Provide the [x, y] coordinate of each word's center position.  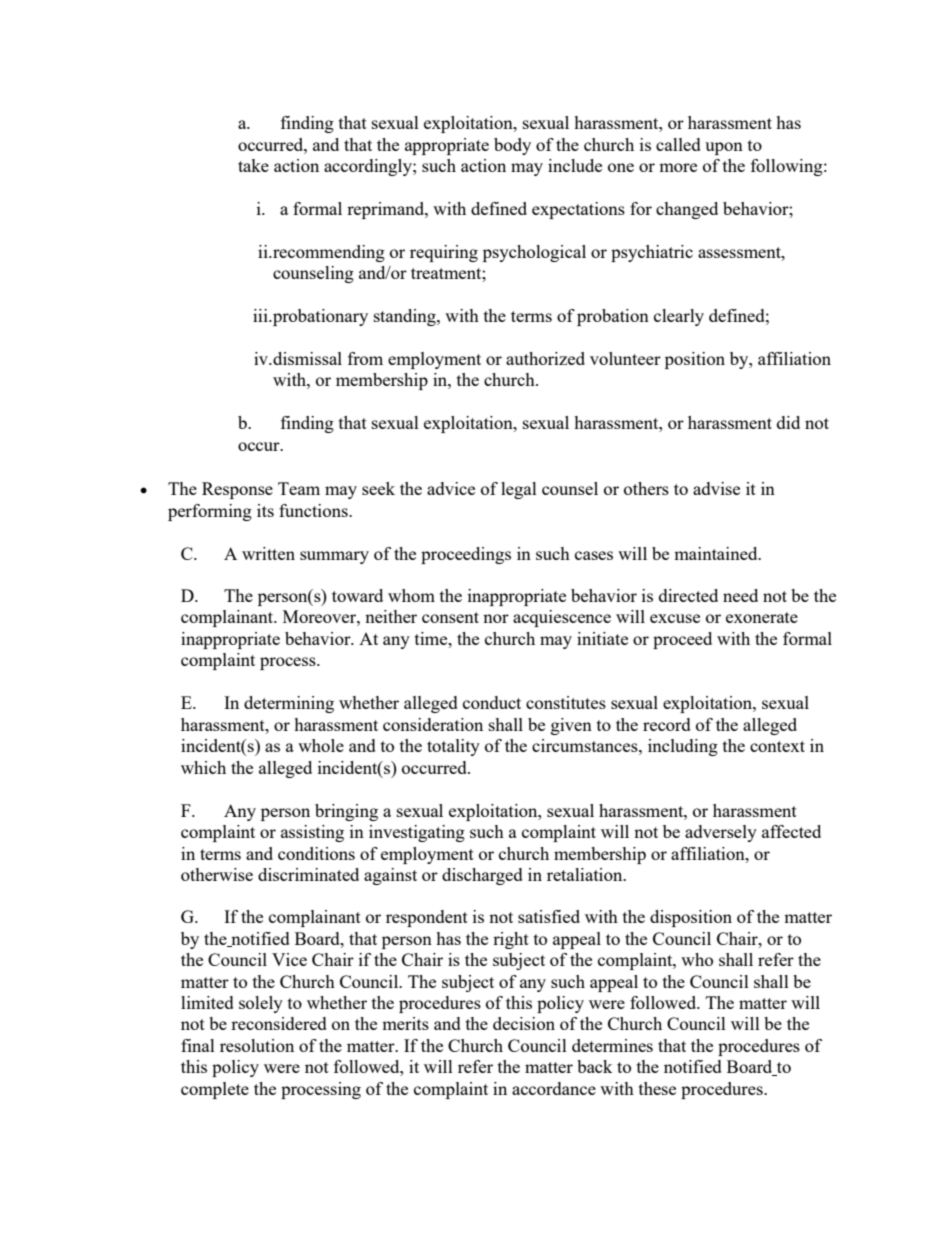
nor [496, 618]
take [253, 165]
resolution [257, 1045]
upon [724, 148]
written [268, 553]
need [740, 595]
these [657, 1088]
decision [524, 1023]
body [512, 146]
